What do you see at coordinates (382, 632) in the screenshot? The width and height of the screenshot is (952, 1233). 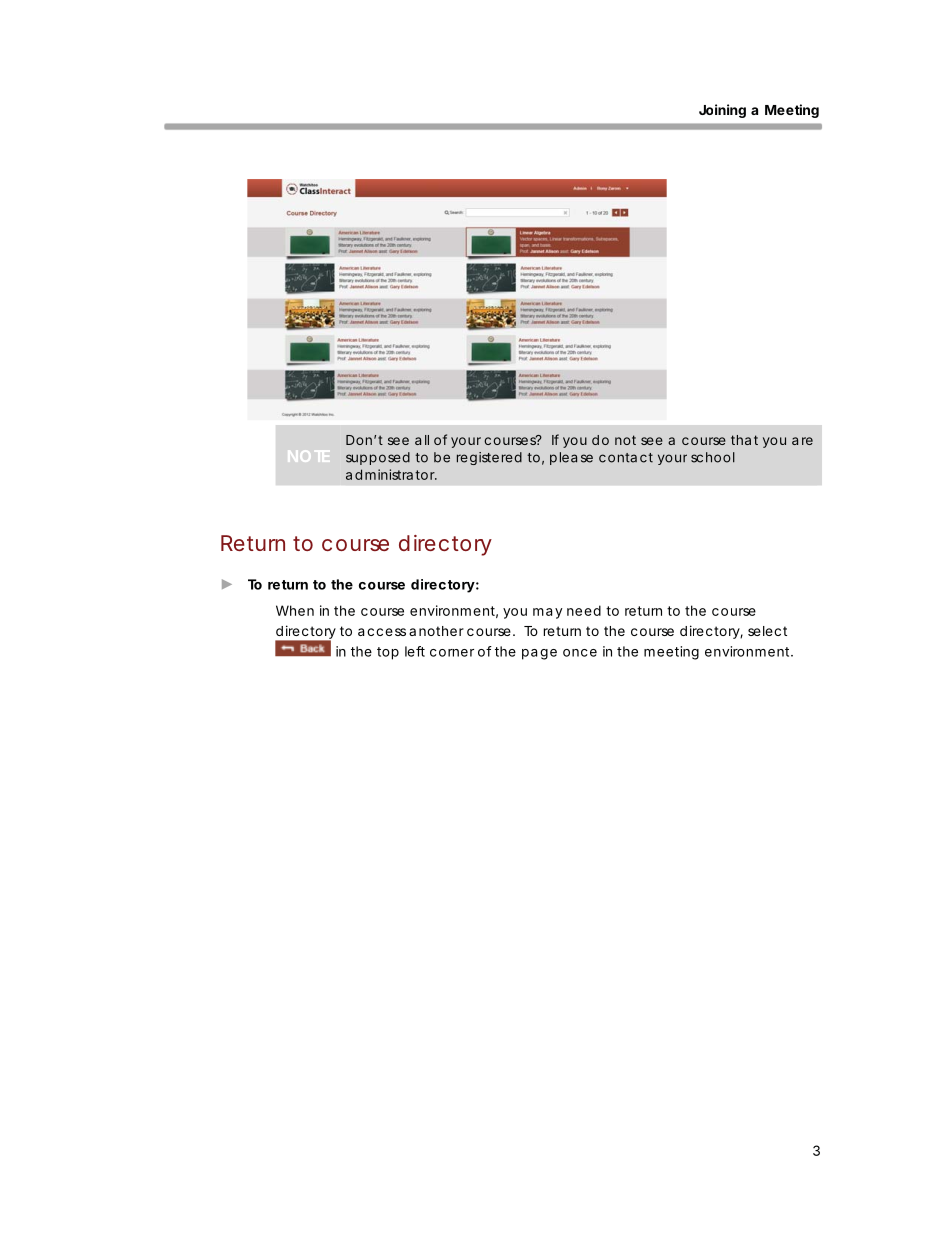 I see `access` at bounding box center [382, 632].
